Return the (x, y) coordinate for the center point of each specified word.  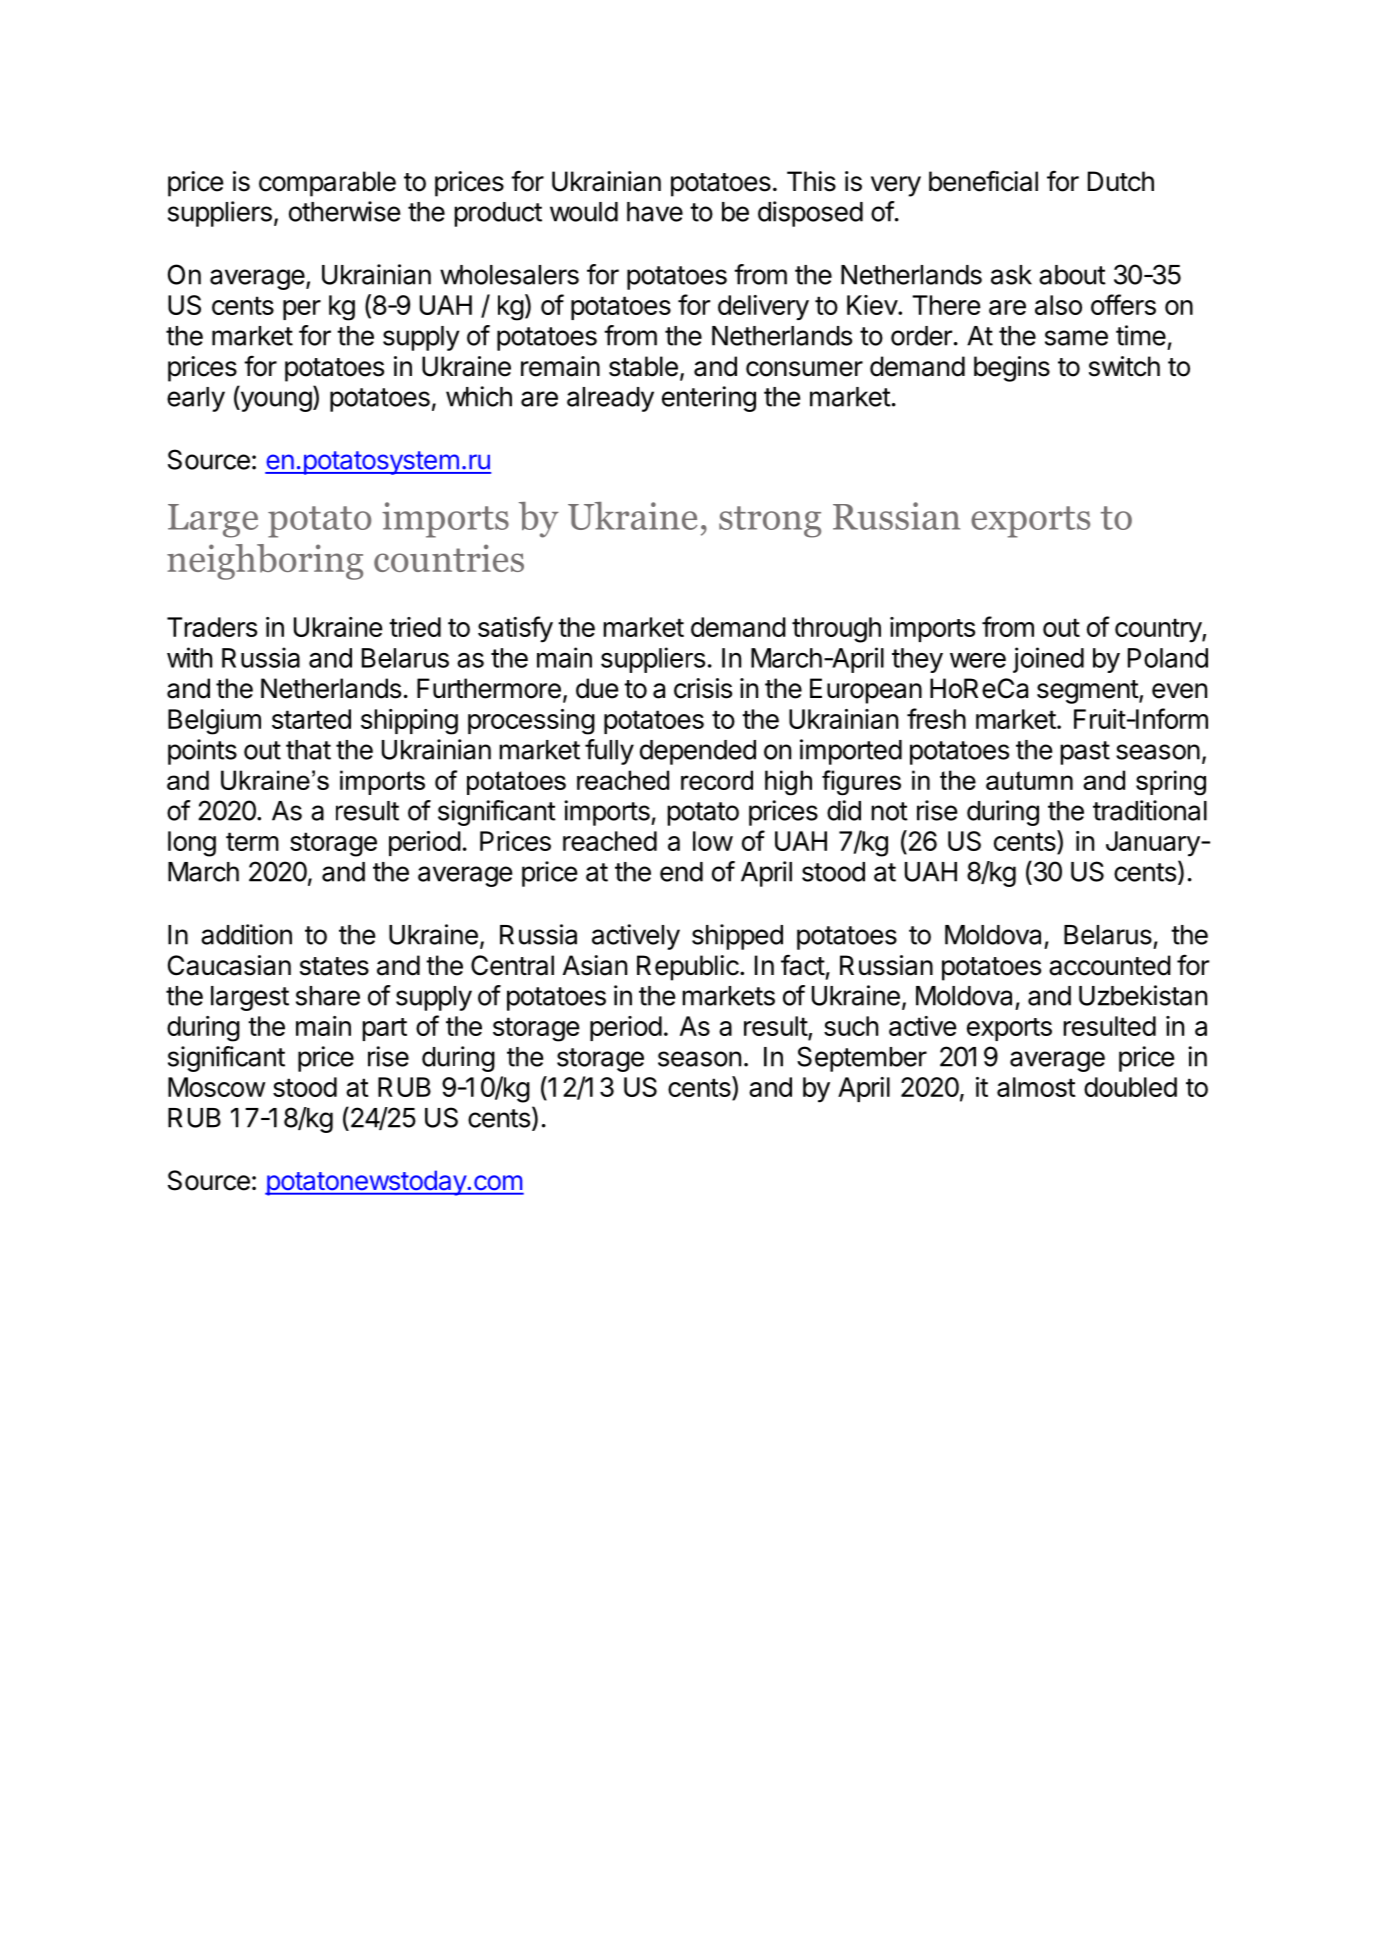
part (384, 1029)
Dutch (1121, 181)
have (655, 212)
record (717, 780)
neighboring (265, 562)
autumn (1029, 780)
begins (1012, 369)
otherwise (345, 211)
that (308, 750)
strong (770, 522)
